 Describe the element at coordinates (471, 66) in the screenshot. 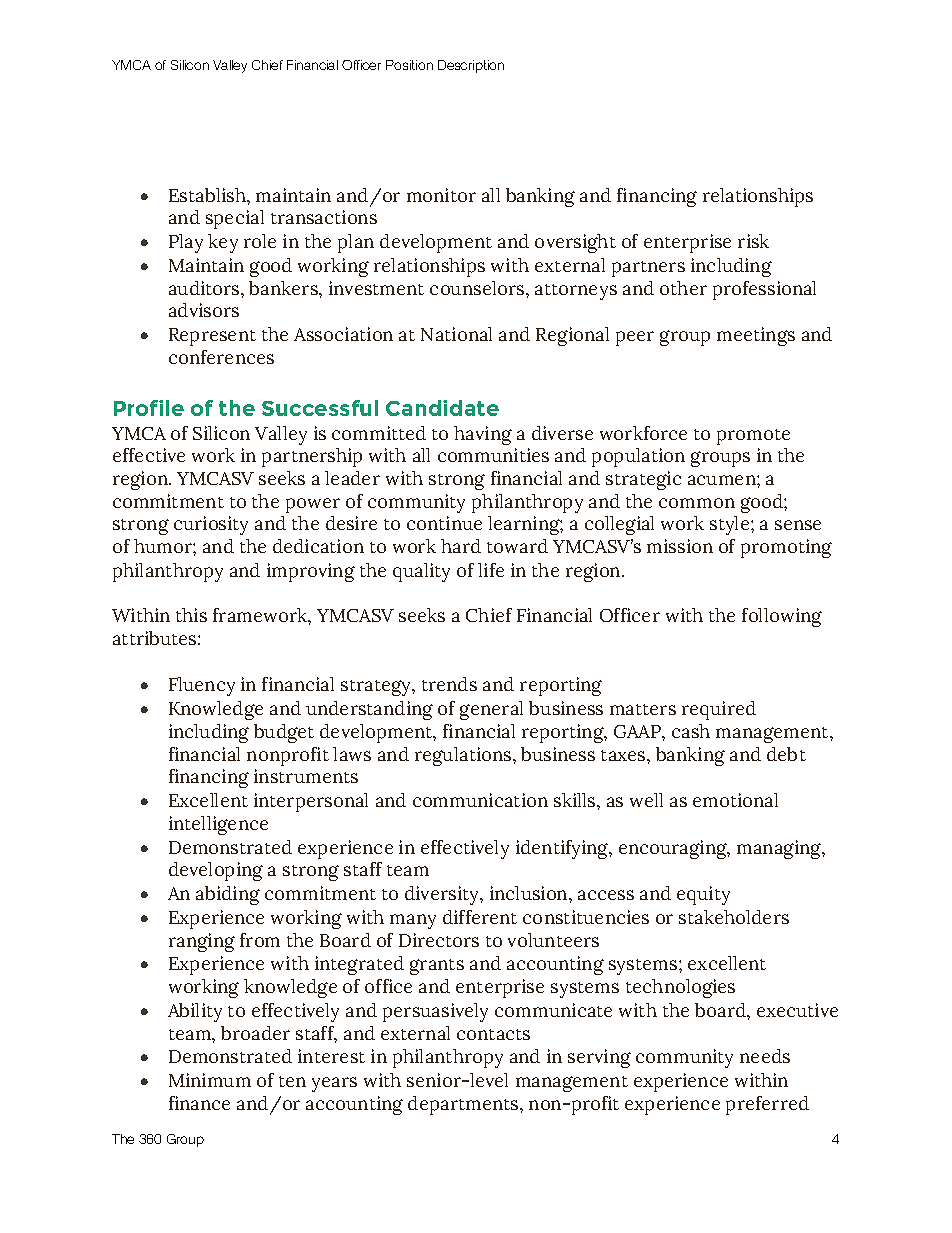

I see `Description` at that location.
